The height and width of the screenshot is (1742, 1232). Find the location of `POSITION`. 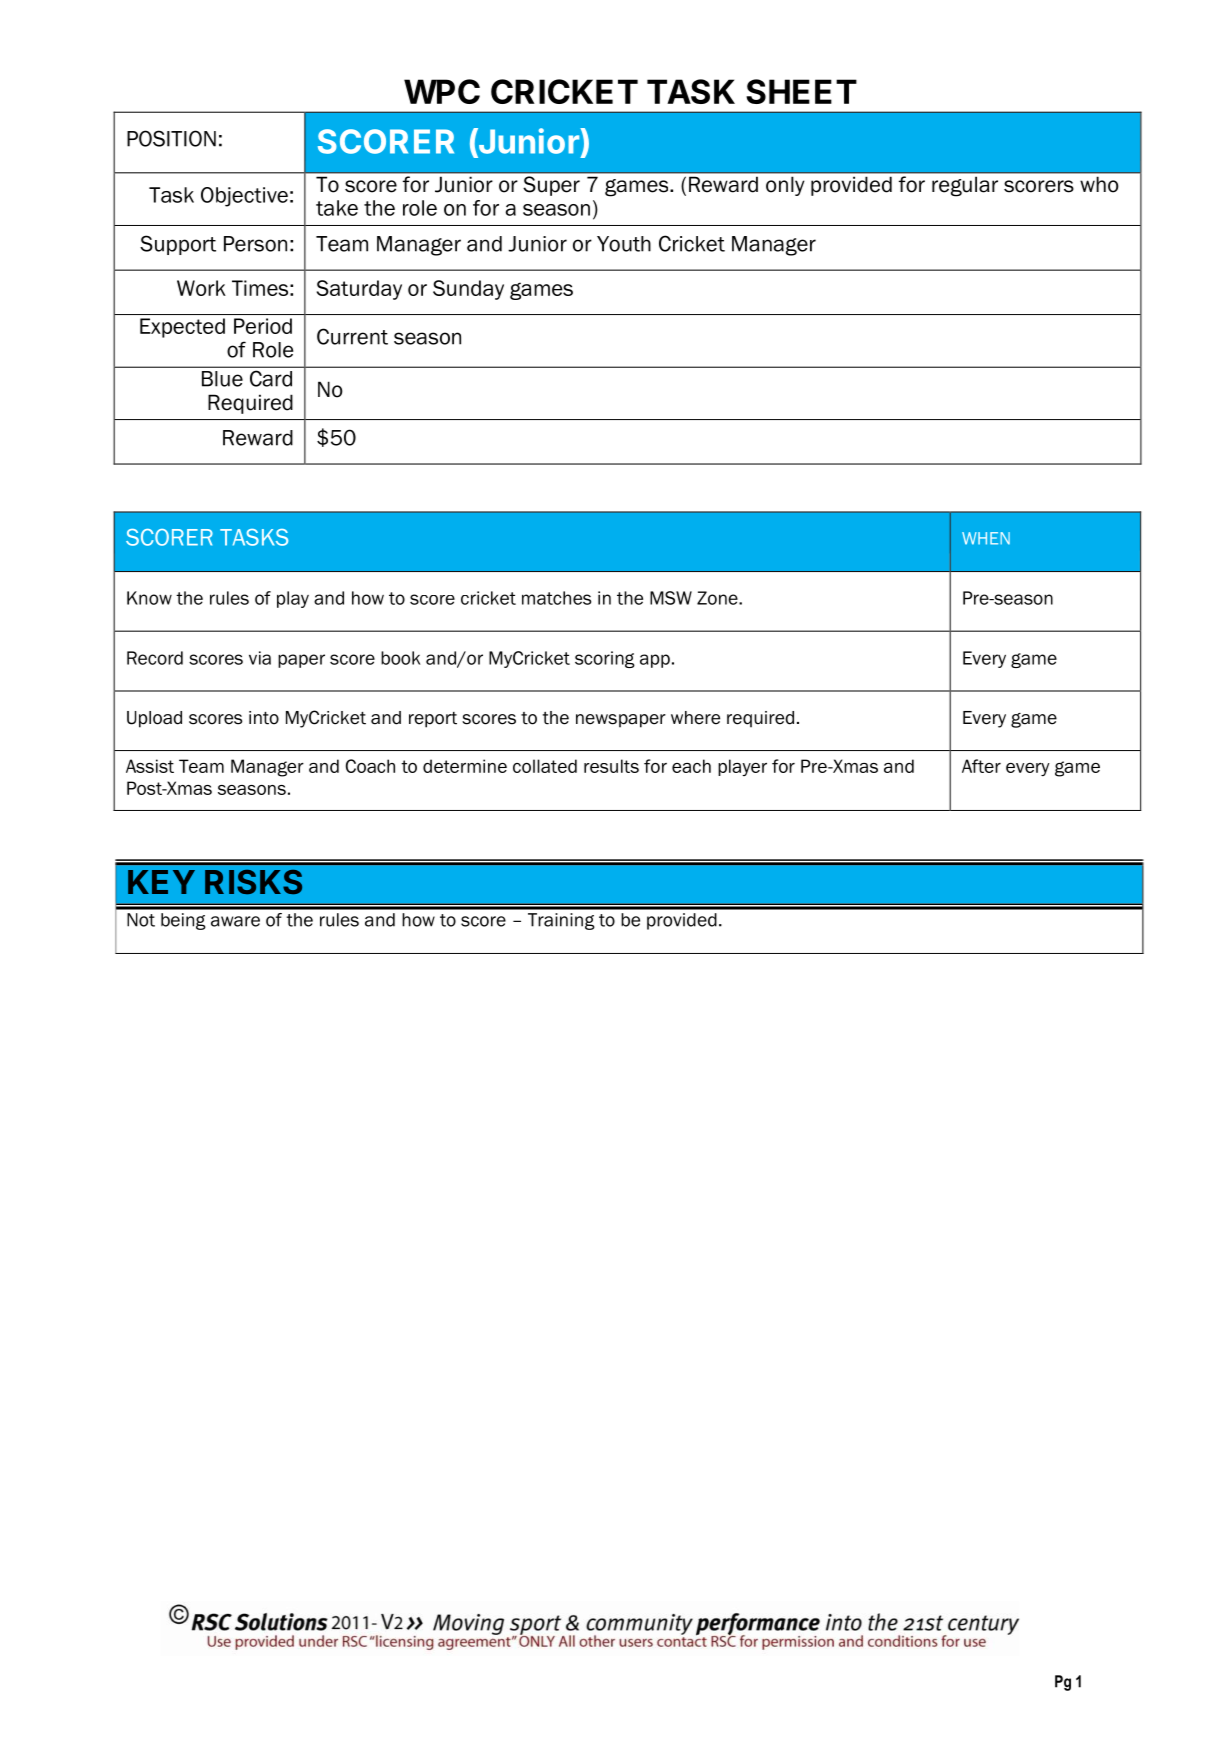

POSITION is located at coordinates (171, 138).
